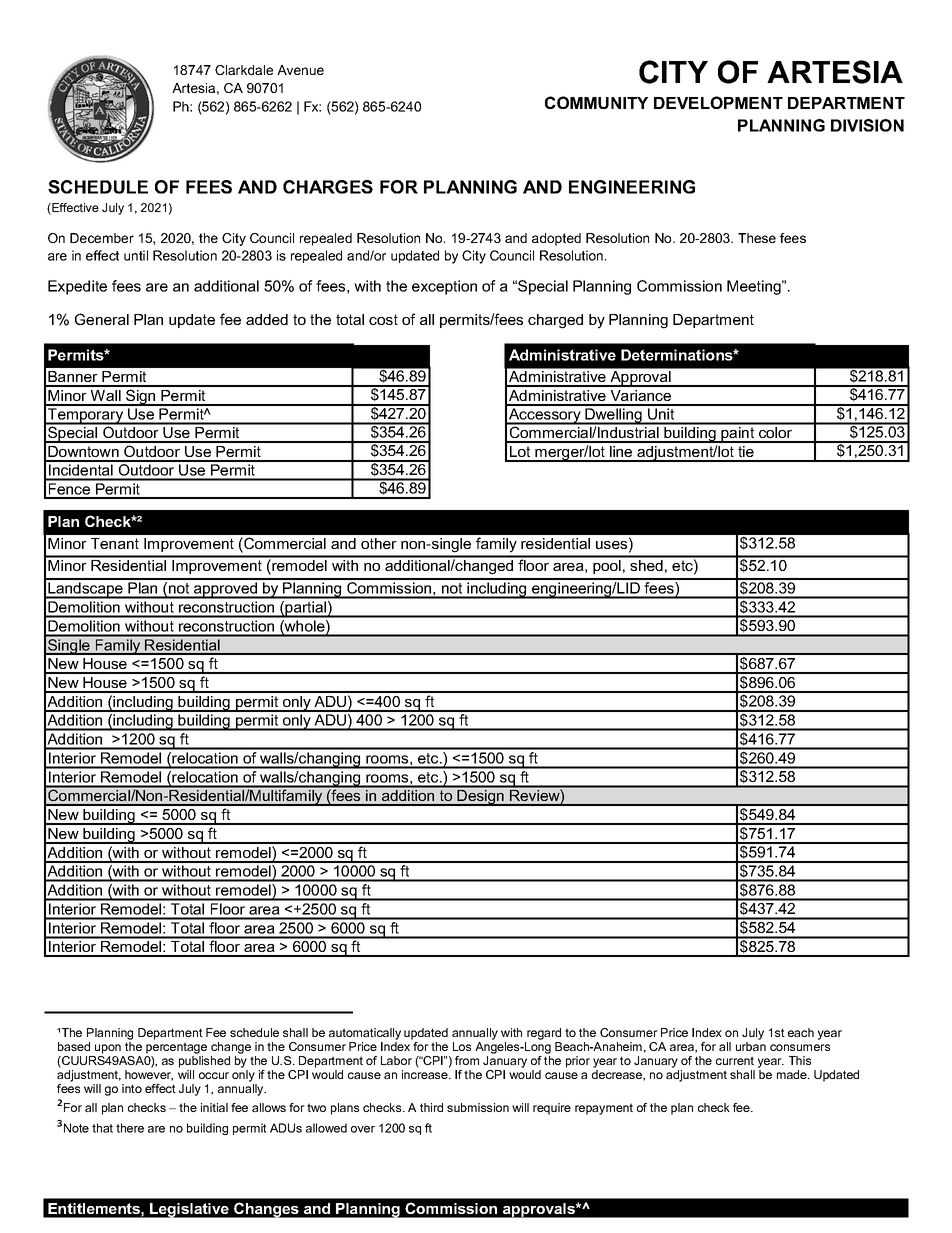 This screenshot has height=1233, width=952. Describe the element at coordinates (613, 545) in the screenshot. I see `uses` at that location.
